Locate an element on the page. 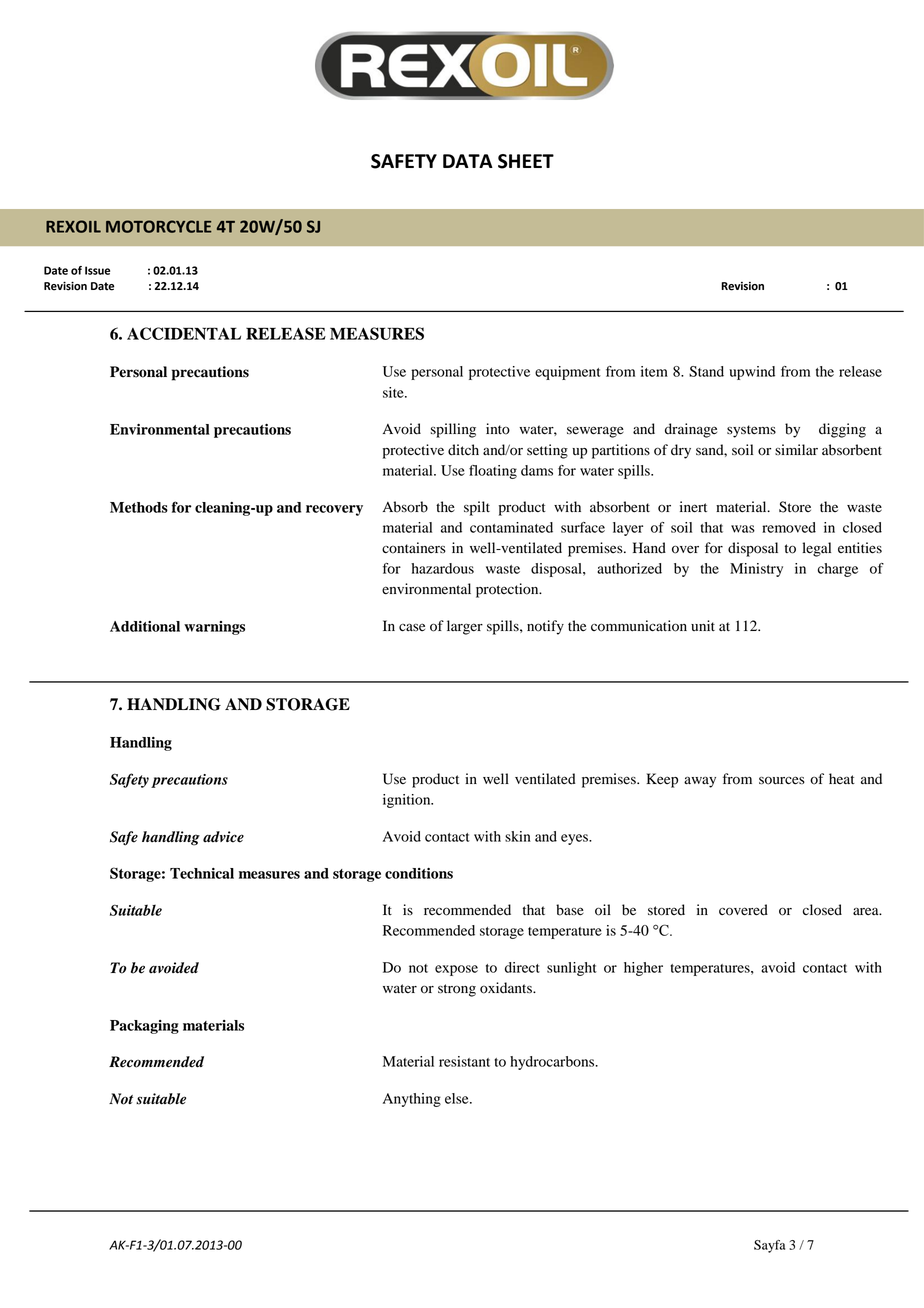 Image resolution: width=924 pixels, height=1308 pixels. advice is located at coordinates (223, 837).
